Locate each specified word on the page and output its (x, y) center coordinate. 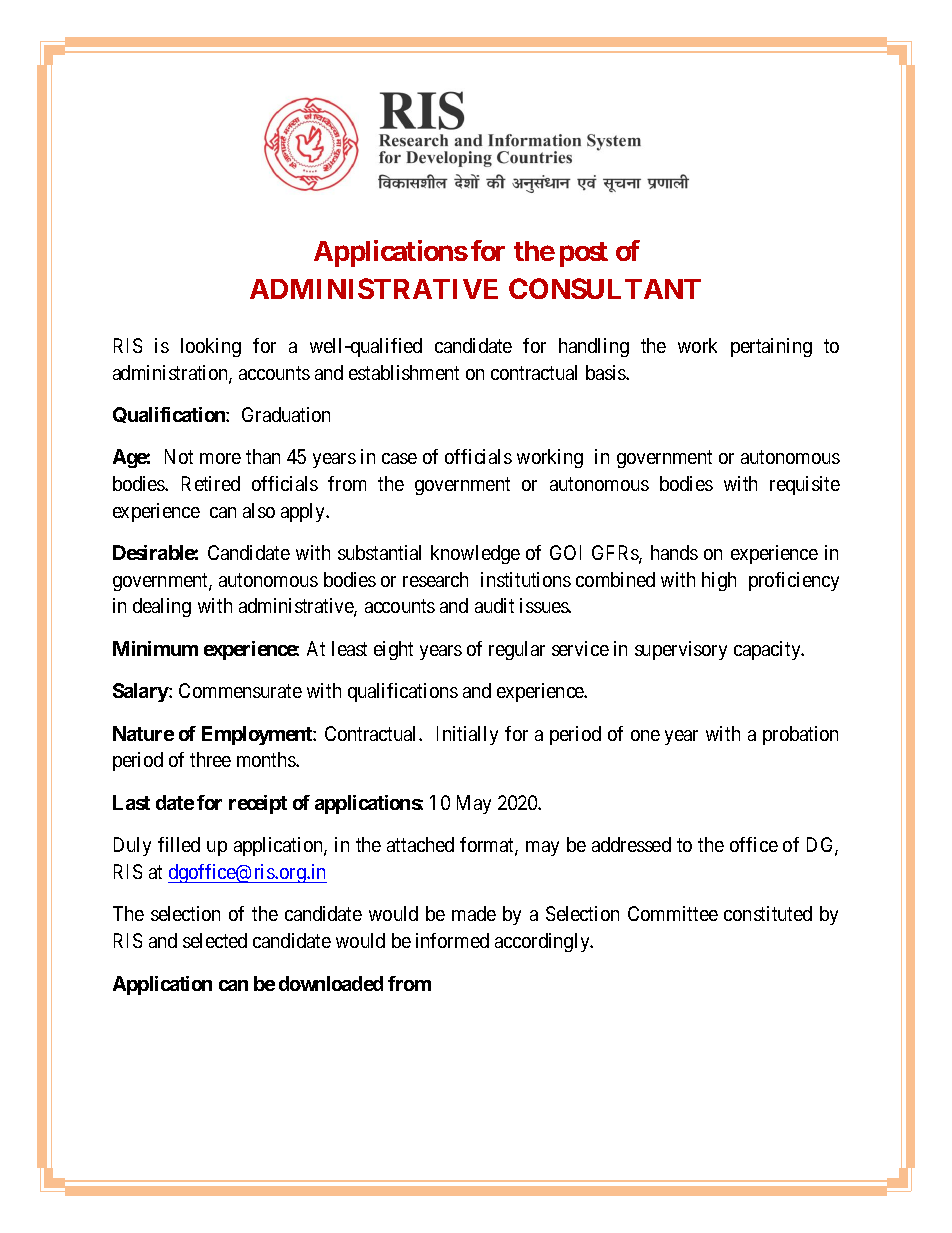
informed (452, 940)
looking (211, 347)
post (584, 254)
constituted (768, 913)
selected (215, 940)
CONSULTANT (605, 288)
